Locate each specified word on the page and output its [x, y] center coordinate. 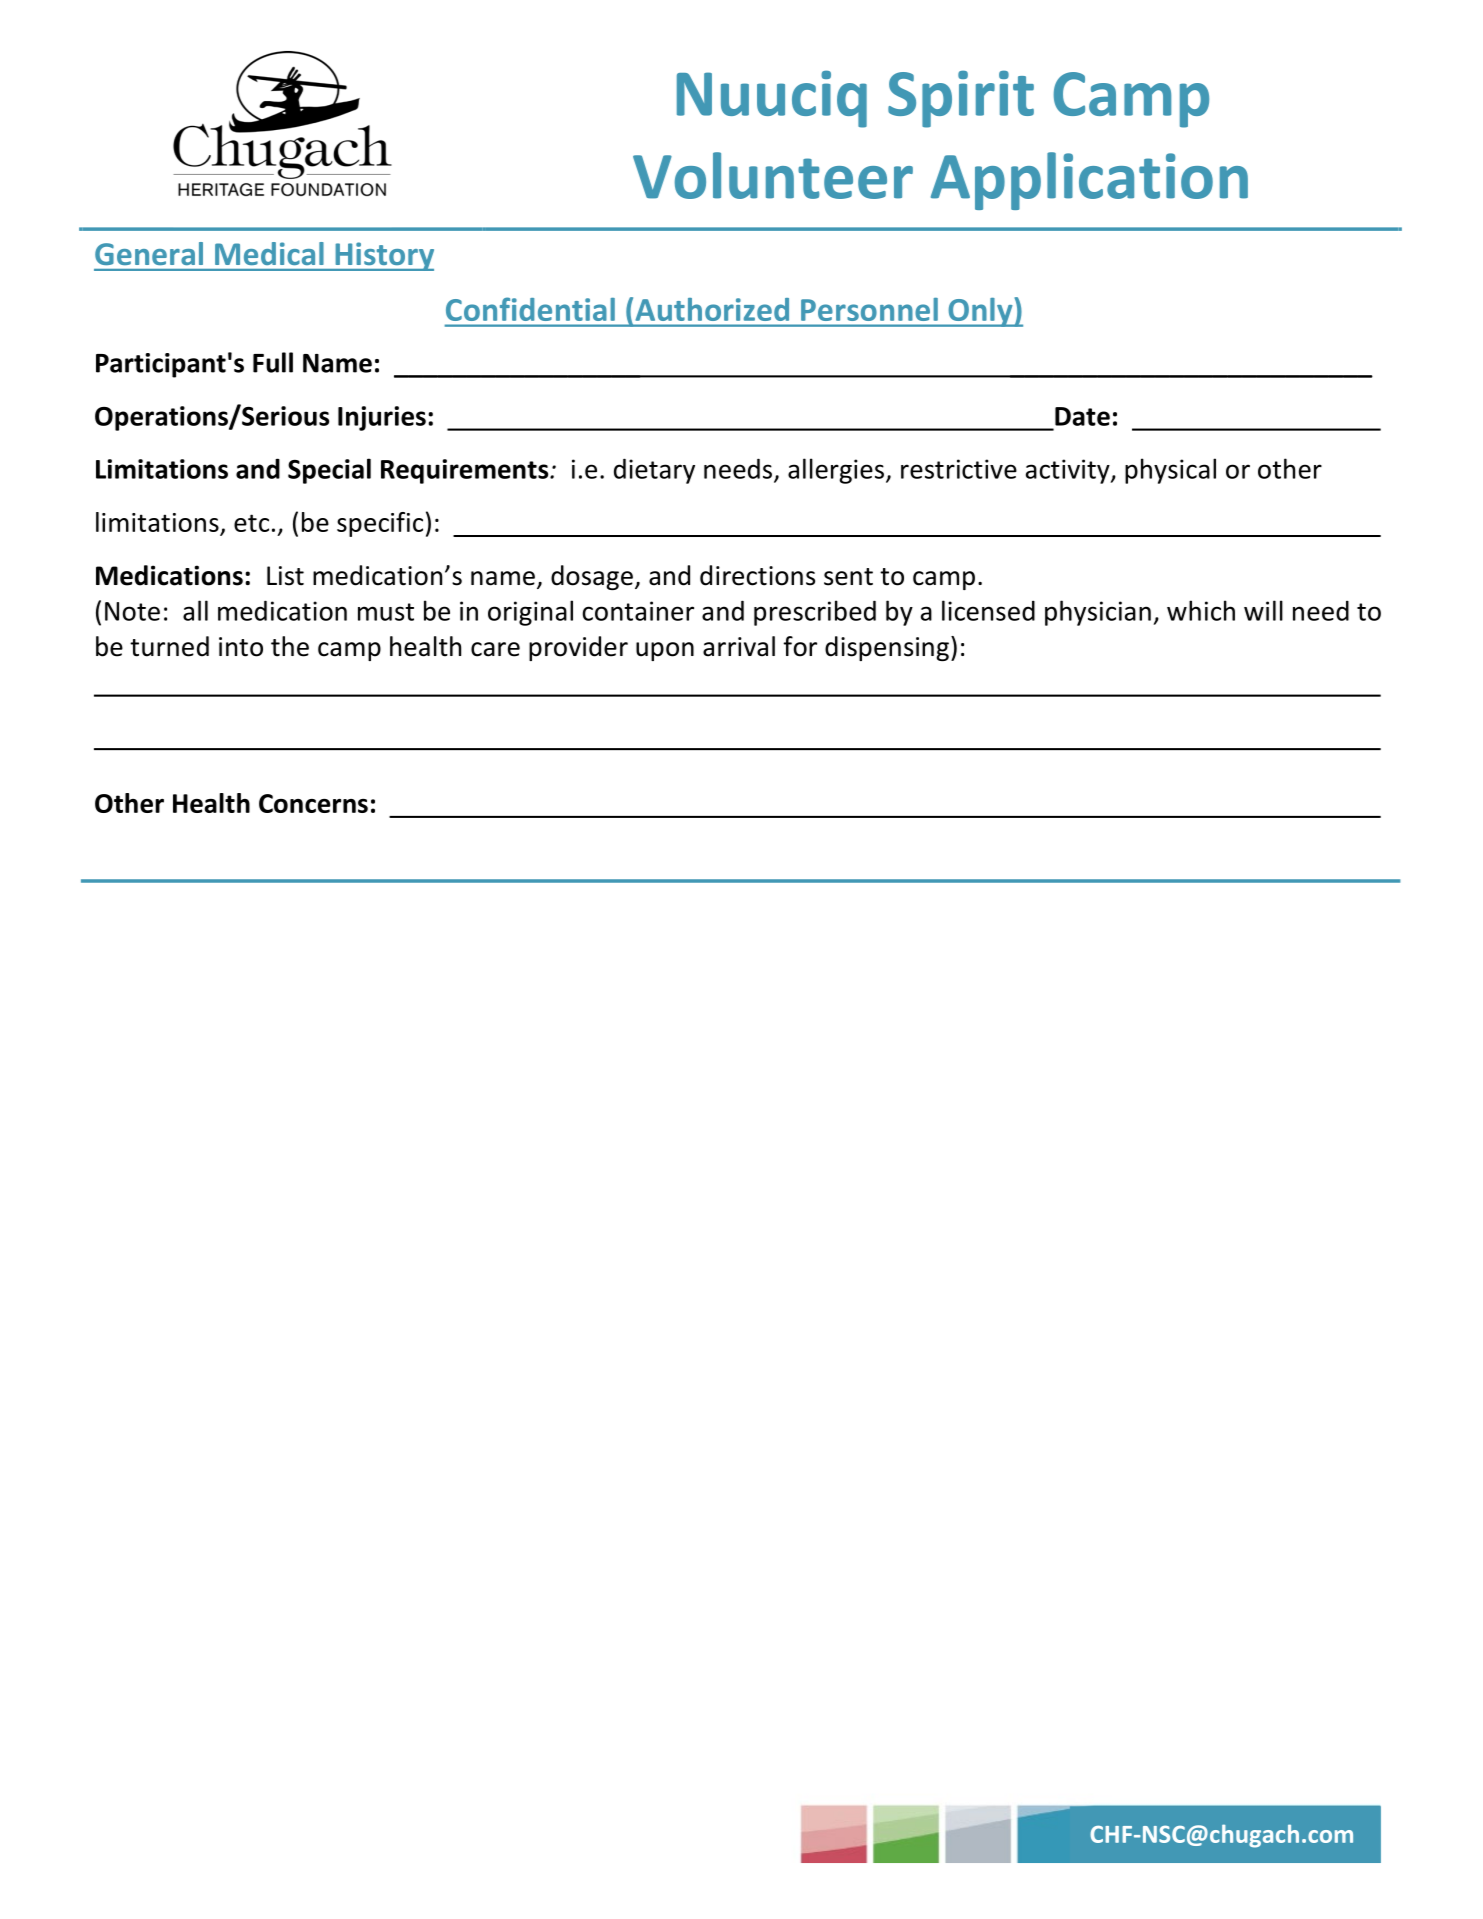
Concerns [313, 803]
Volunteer [773, 175]
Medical [269, 253]
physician [1098, 613]
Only [980, 312]
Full [273, 362]
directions [757, 575]
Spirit [961, 99]
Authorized [712, 309]
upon [665, 651]
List [285, 576]
